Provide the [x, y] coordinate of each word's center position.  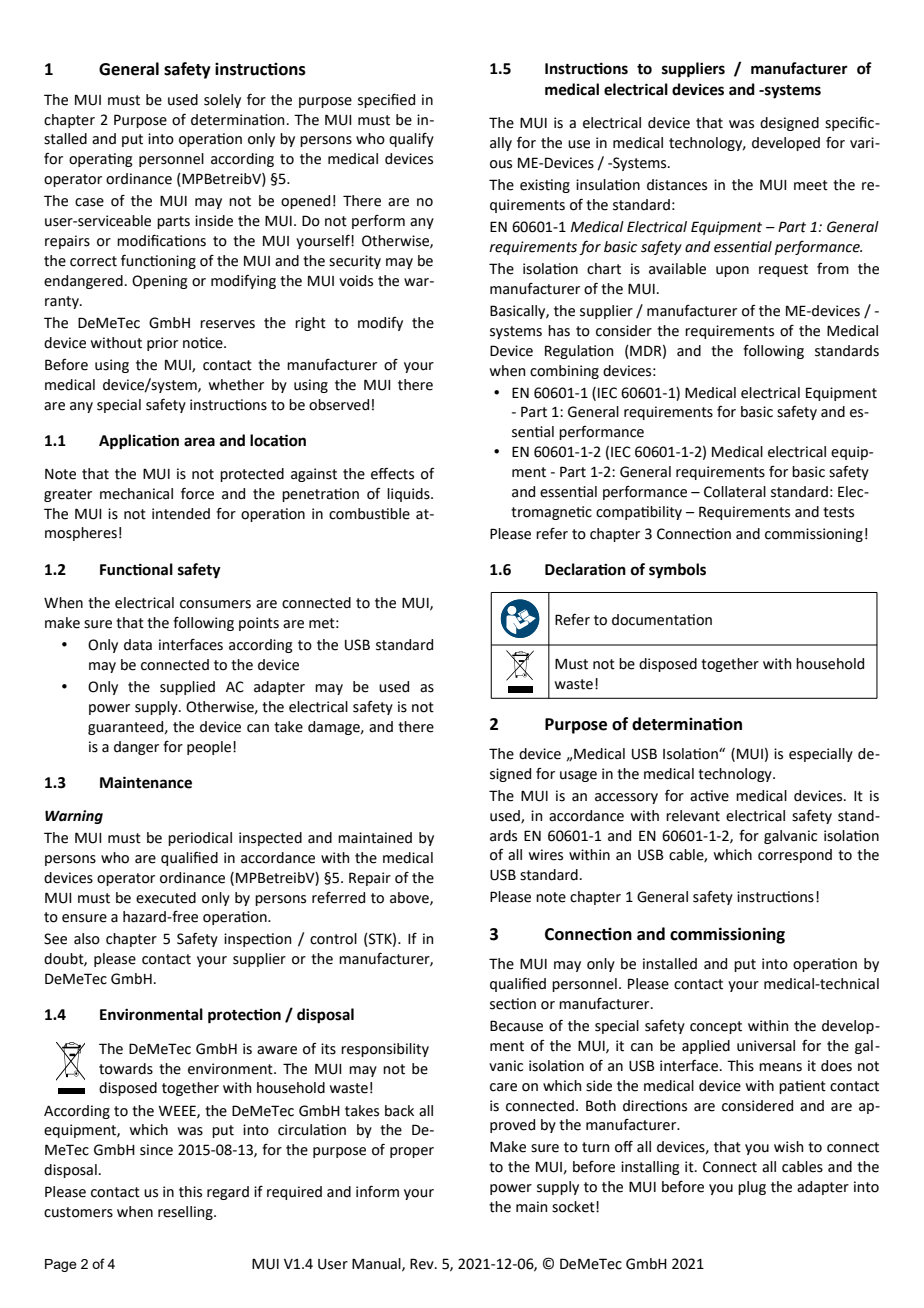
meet [811, 185]
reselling [186, 1213]
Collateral [735, 492]
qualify [411, 140]
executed [166, 898]
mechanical [136, 494]
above [410, 898]
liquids [409, 495]
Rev [423, 1264]
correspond [795, 856]
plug [752, 1188]
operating [101, 160]
